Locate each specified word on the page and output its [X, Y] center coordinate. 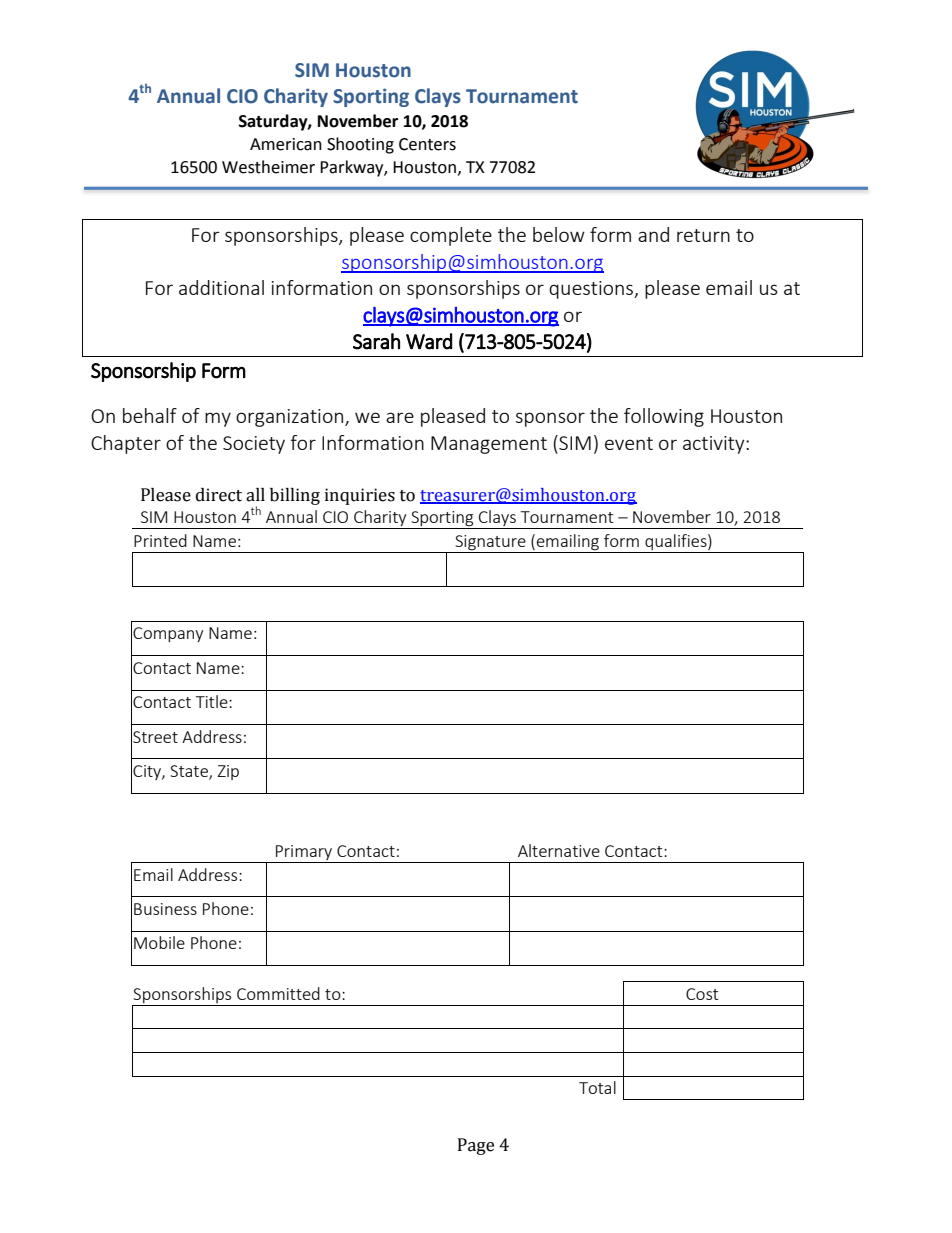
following [664, 417]
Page [476, 1146]
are [400, 417]
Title [213, 701]
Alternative [559, 850]
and [653, 234]
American [286, 144]
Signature [490, 543]
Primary [304, 854]
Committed [278, 993]
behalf [150, 415]
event [629, 443]
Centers [427, 144]
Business [165, 909]
